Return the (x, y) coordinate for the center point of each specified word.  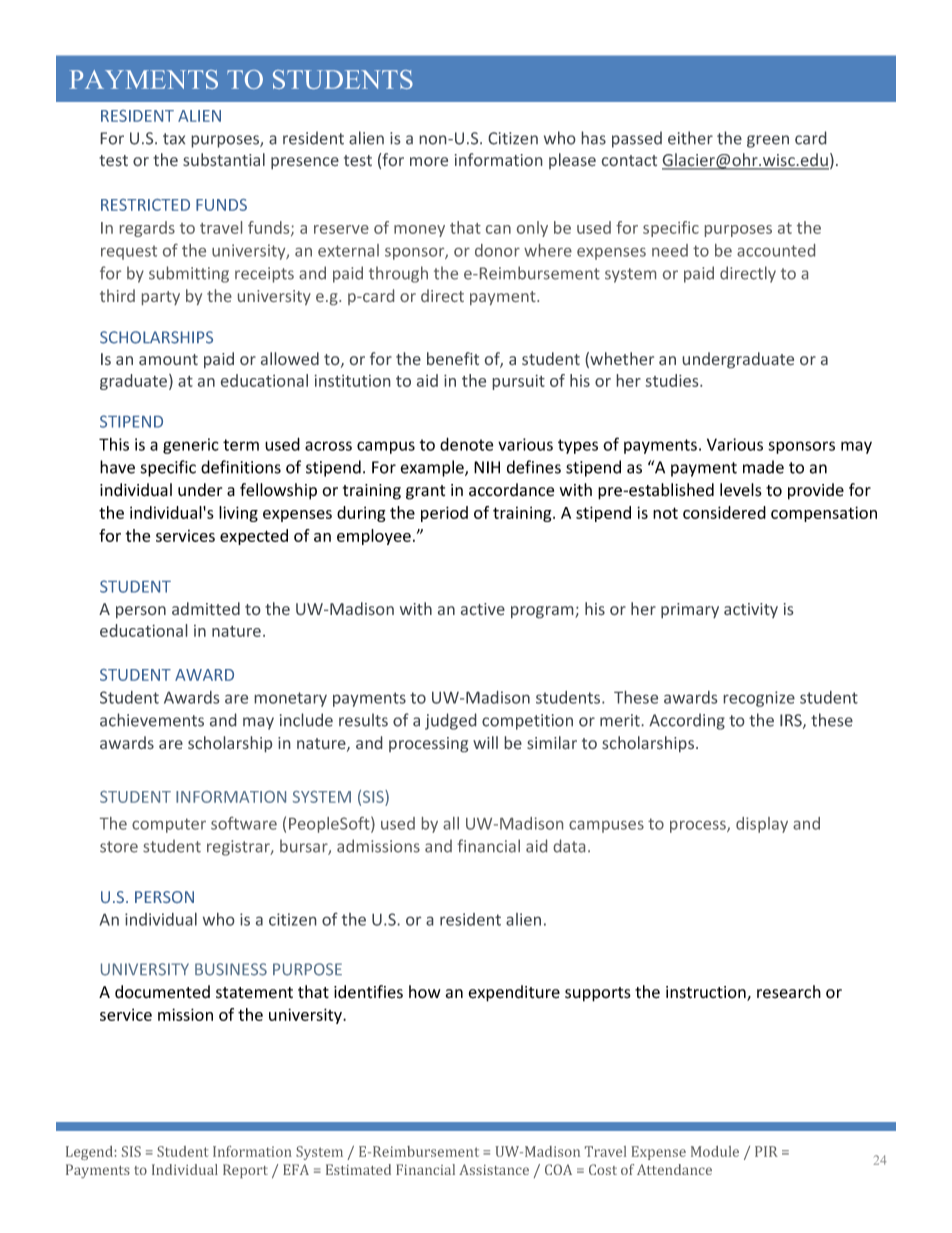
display (762, 825)
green (768, 141)
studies (673, 380)
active (483, 609)
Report (245, 1171)
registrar (239, 848)
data (569, 846)
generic (190, 446)
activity (751, 610)
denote (467, 444)
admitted (206, 608)
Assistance (494, 1169)
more (429, 161)
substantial (224, 159)
